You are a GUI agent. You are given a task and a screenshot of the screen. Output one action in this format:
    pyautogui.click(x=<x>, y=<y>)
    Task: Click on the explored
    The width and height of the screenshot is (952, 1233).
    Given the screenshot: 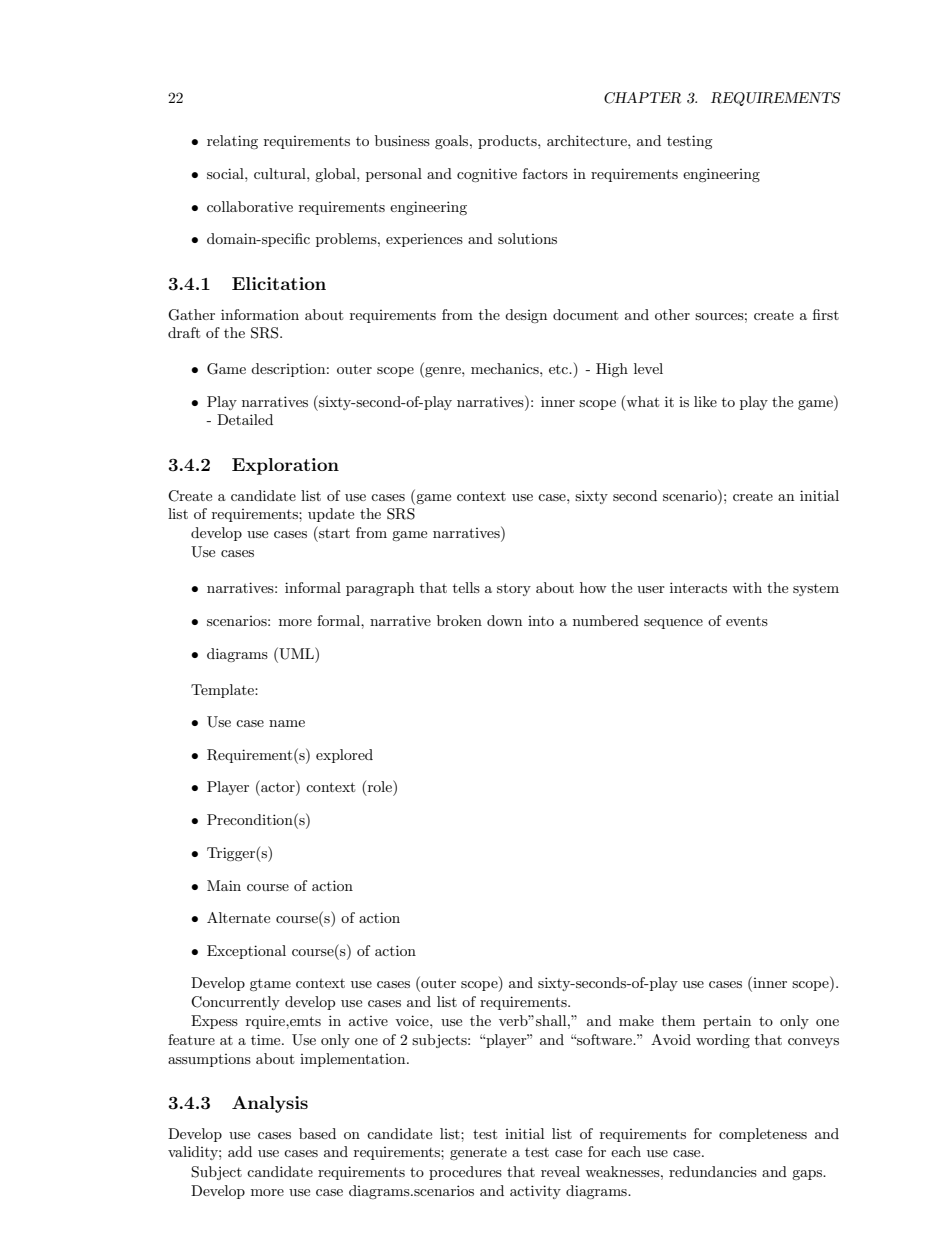 What is the action you would take?
    pyautogui.click(x=344, y=756)
